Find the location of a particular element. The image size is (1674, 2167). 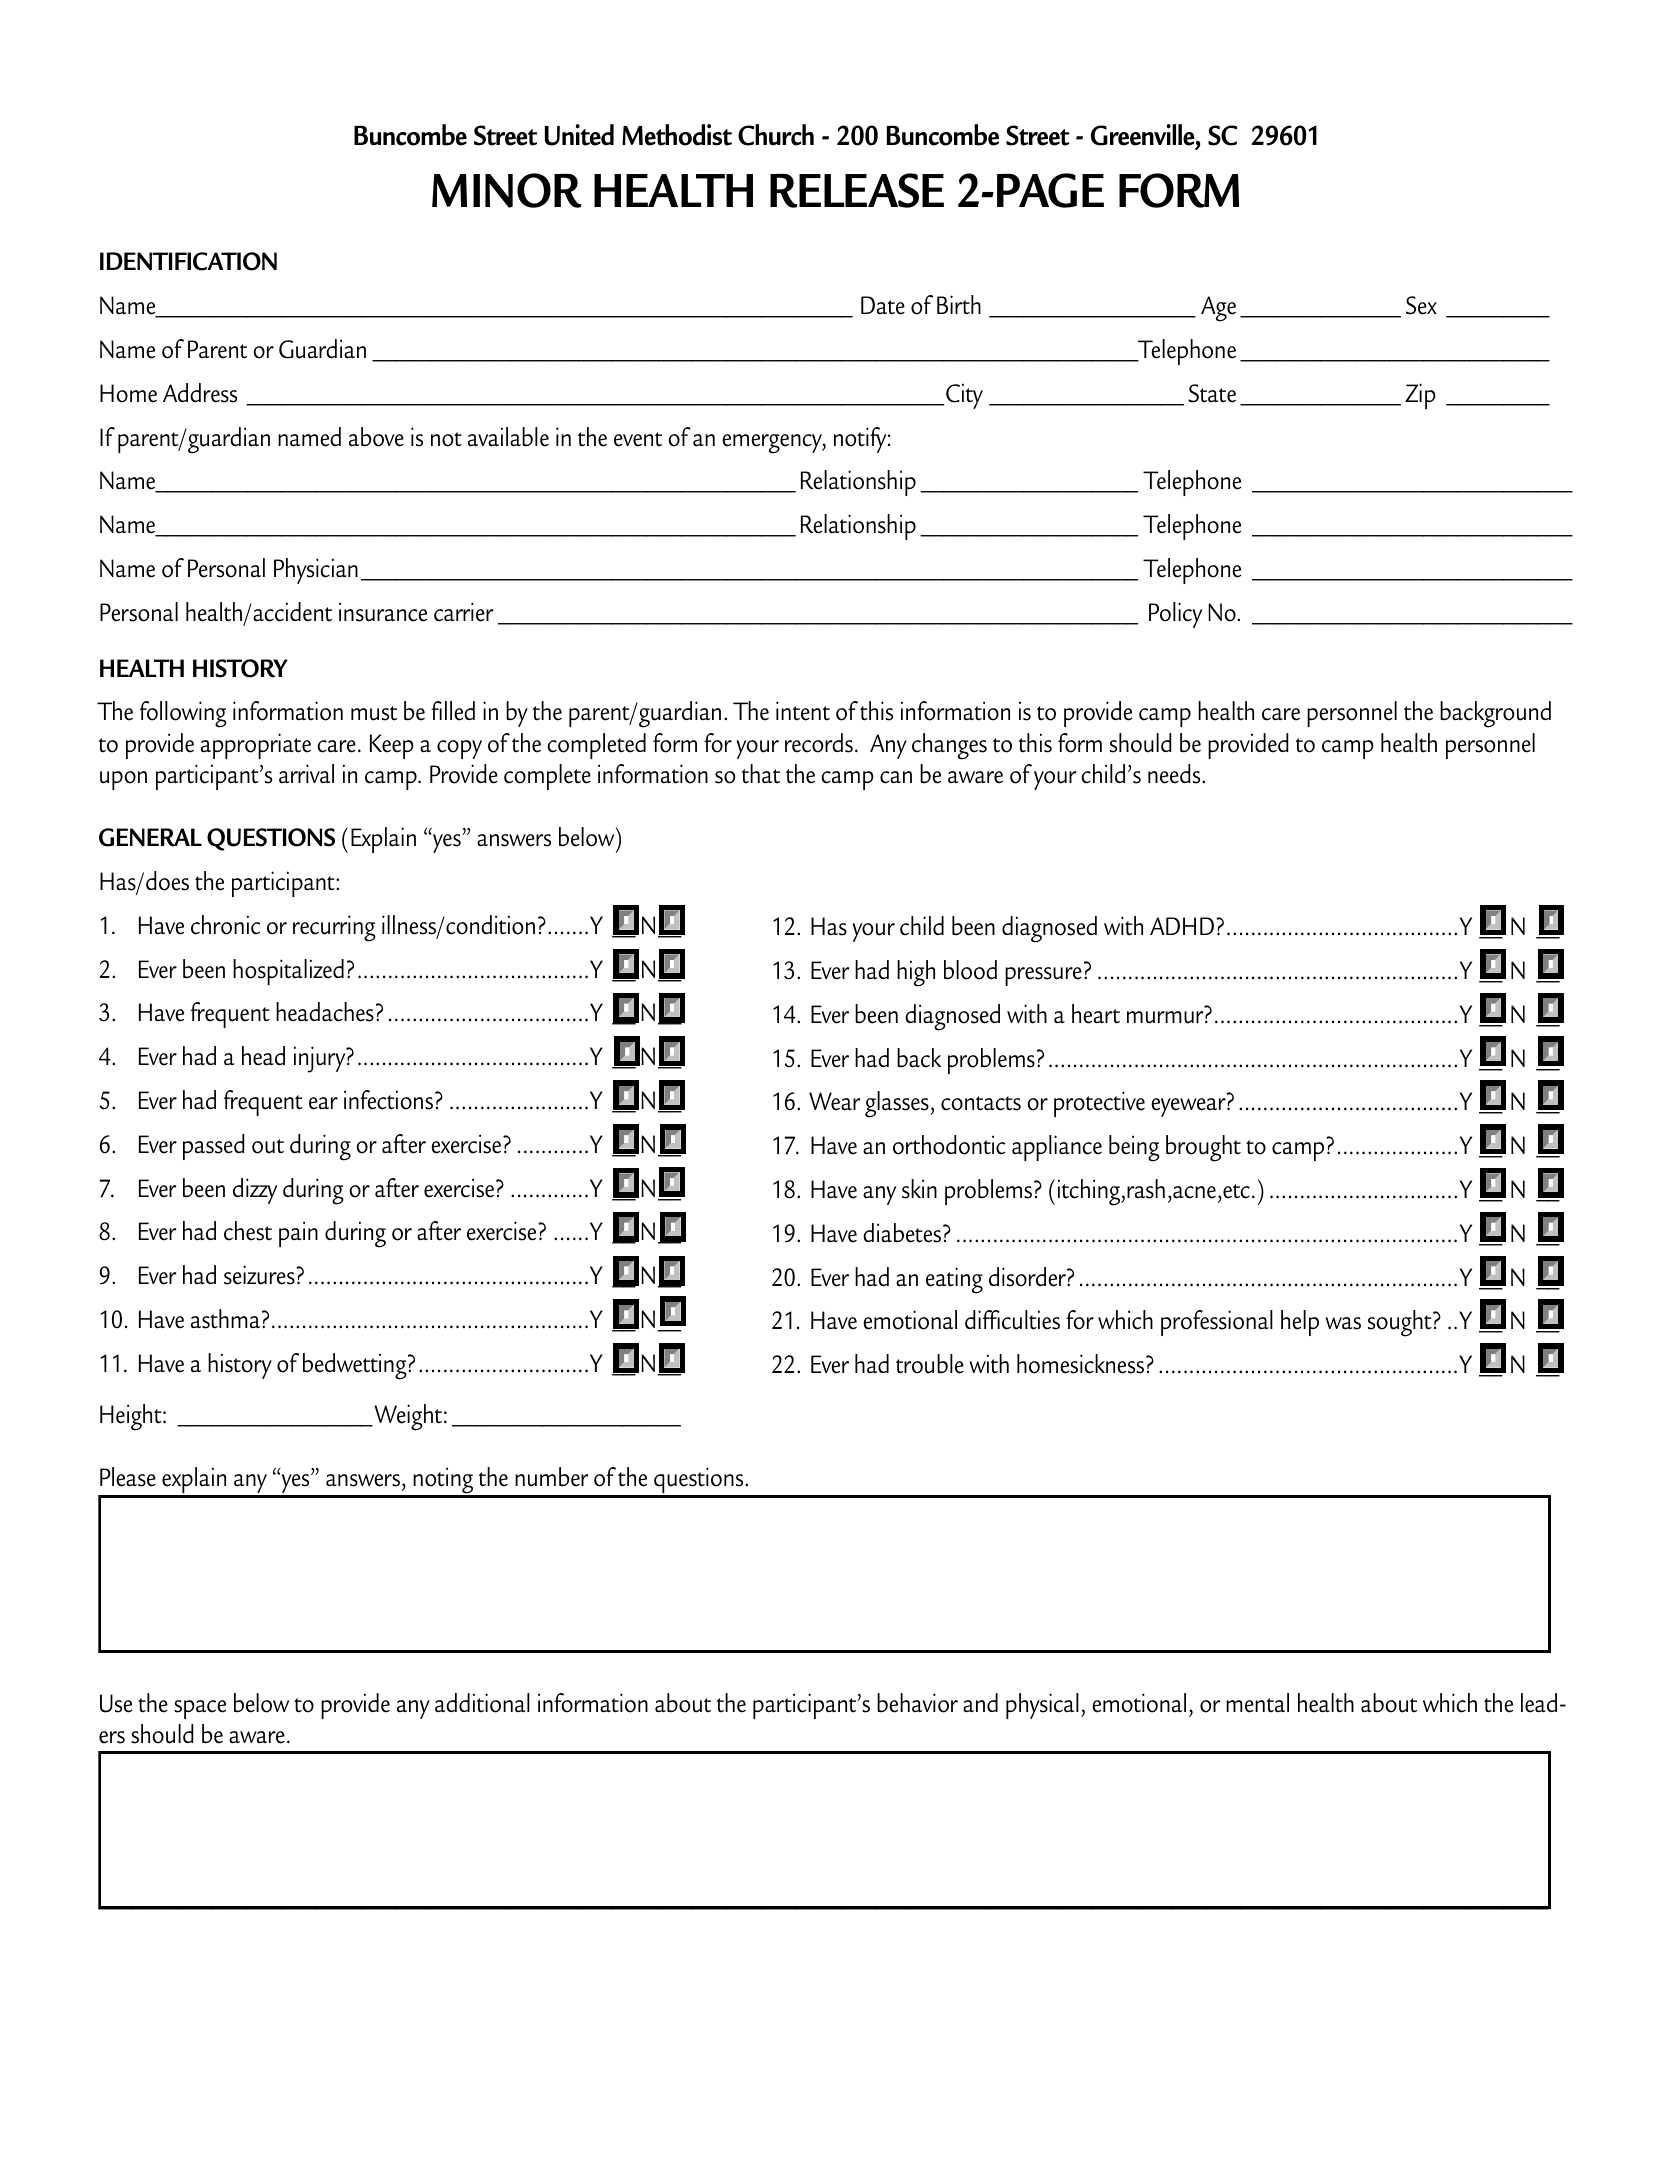

behavior is located at coordinates (917, 1703).
